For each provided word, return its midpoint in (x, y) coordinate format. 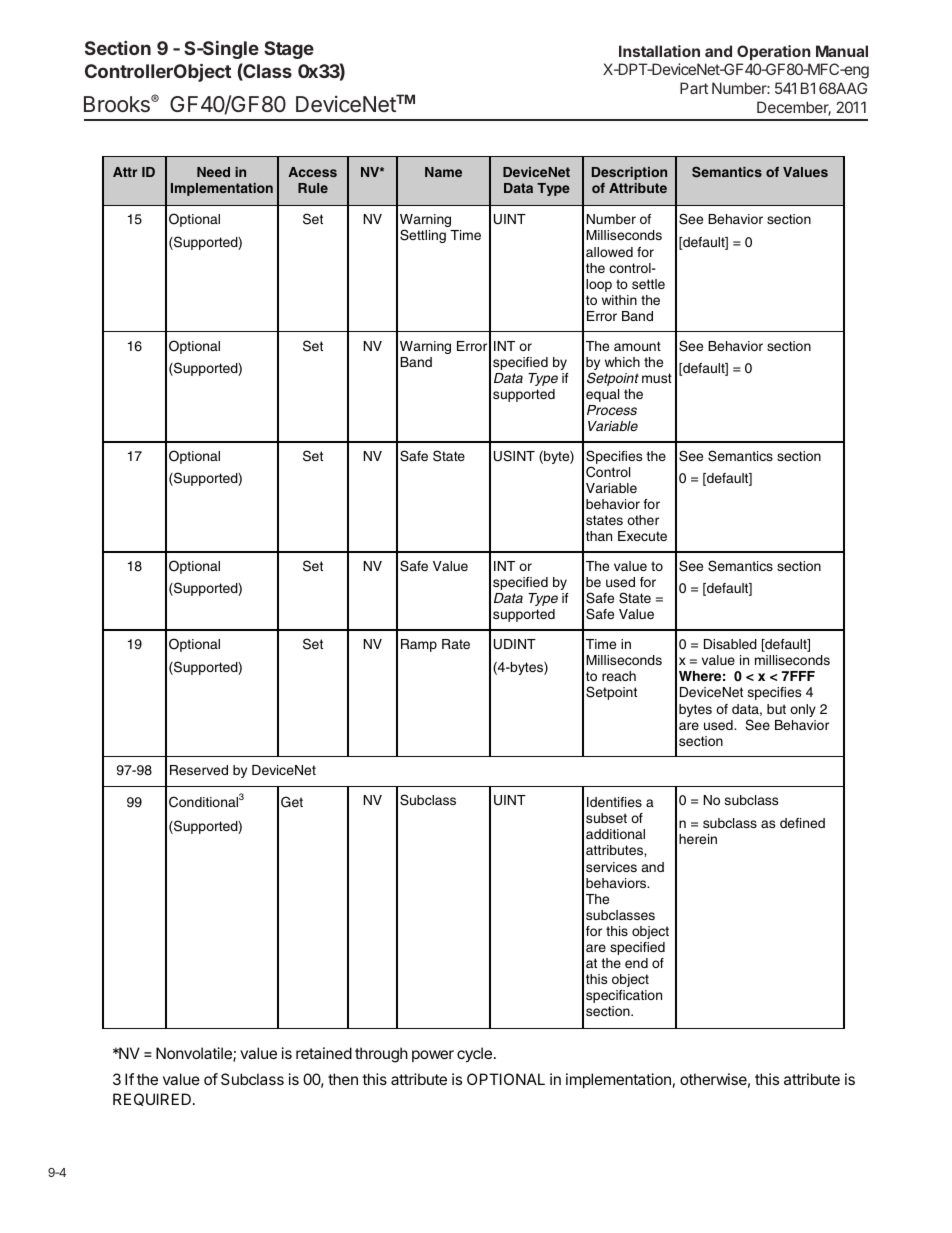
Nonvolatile (195, 1054)
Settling (423, 236)
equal (602, 395)
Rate (456, 644)
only (803, 710)
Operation (773, 52)
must (657, 378)
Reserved (199, 770)
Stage (289, 50)
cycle (474, 1055)
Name (443, 172)
